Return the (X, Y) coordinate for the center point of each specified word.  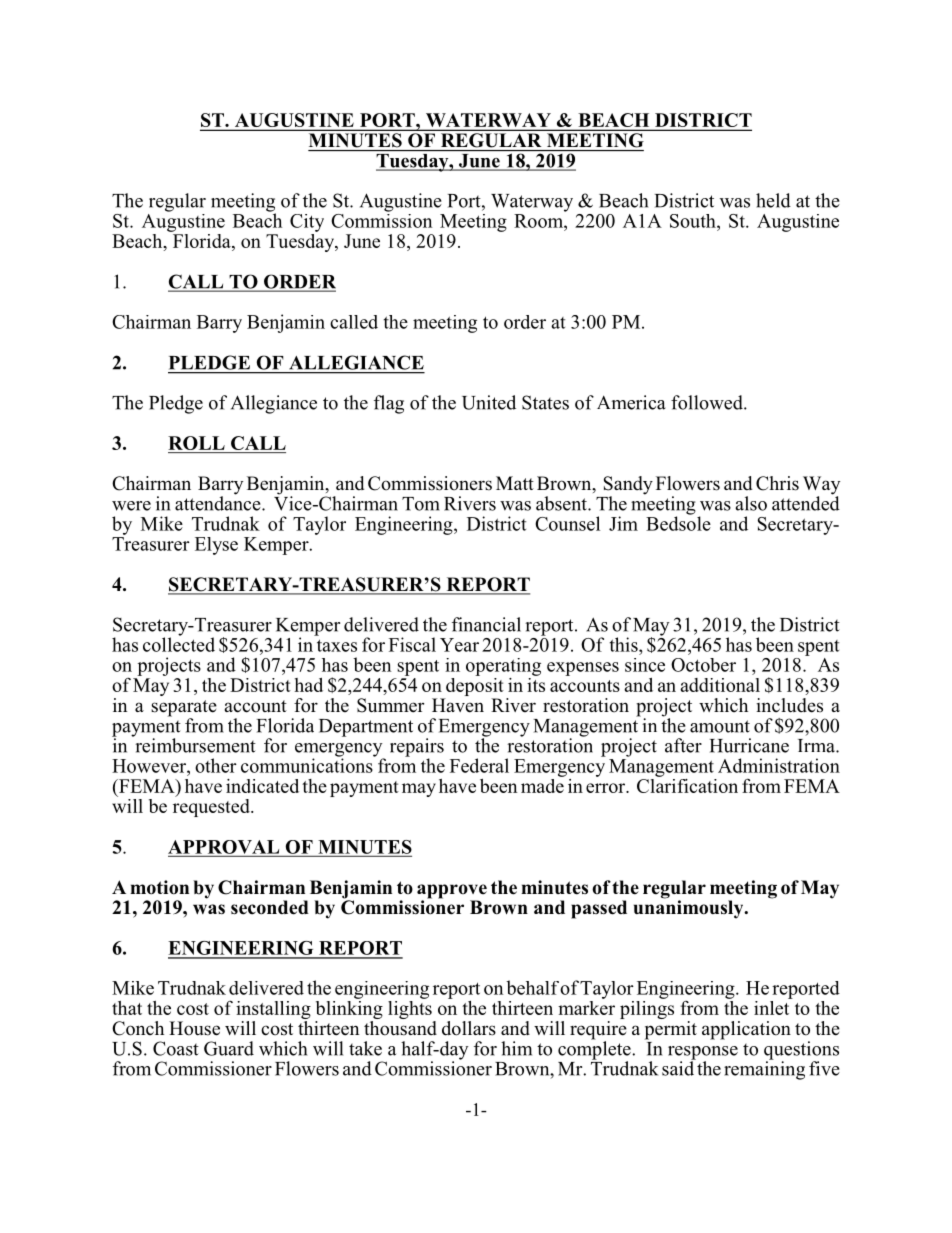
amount (720, 726)
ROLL (197, 444)
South (694, 221)
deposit (474, 687)
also (751, 503)
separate (184, 709)
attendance (219, 502)
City (307, 223)
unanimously (690, 908)
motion (159, 887)
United (489, 402)
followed (708, 402)
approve (452, 892)
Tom (421, 504)
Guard (229, 1048)
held (773, 200)
